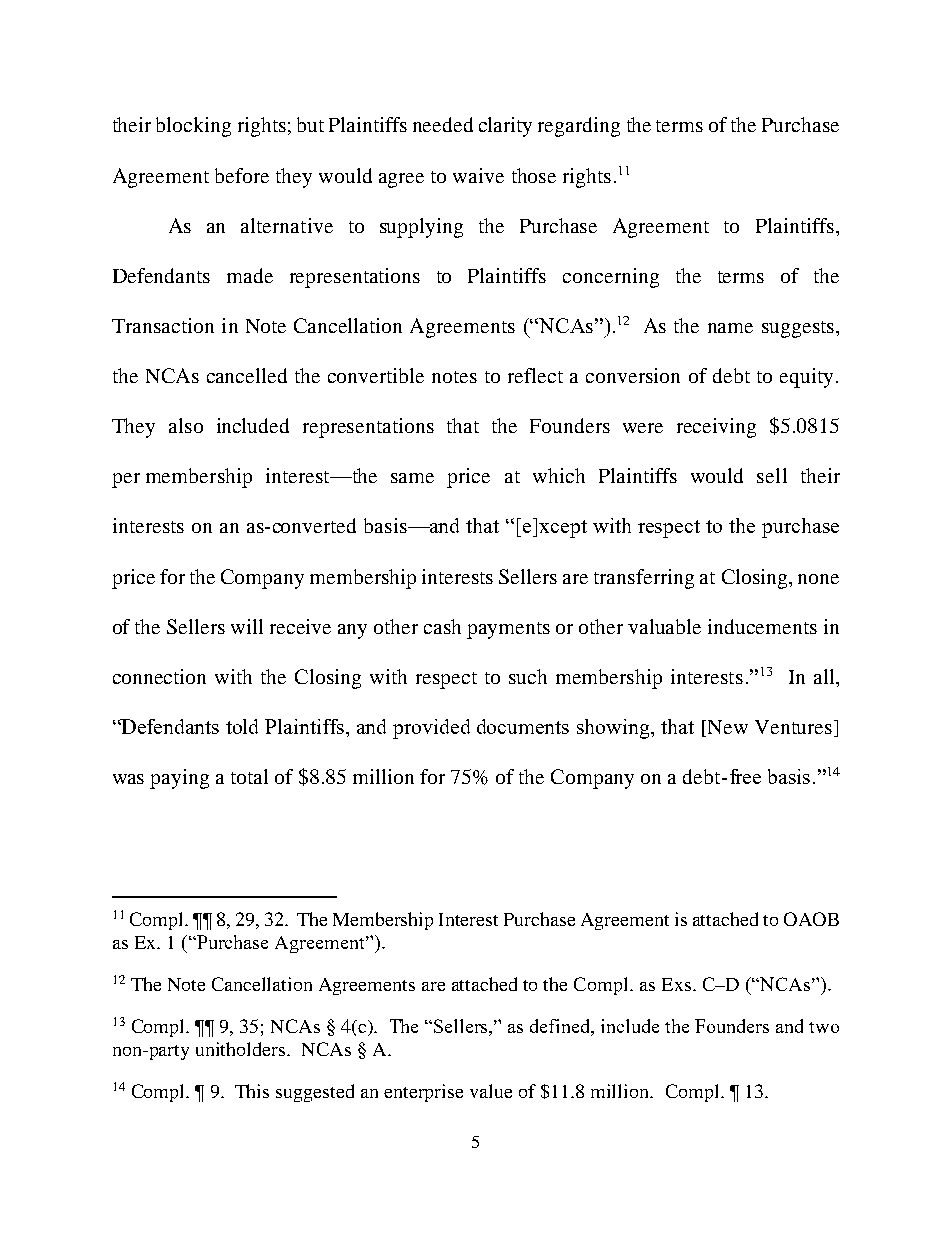 Image resolution: width=952 pixels, height=1233 pixels. Describe the element at coordinates (478, 175) in the screenshot. I see `waive` at that location.
